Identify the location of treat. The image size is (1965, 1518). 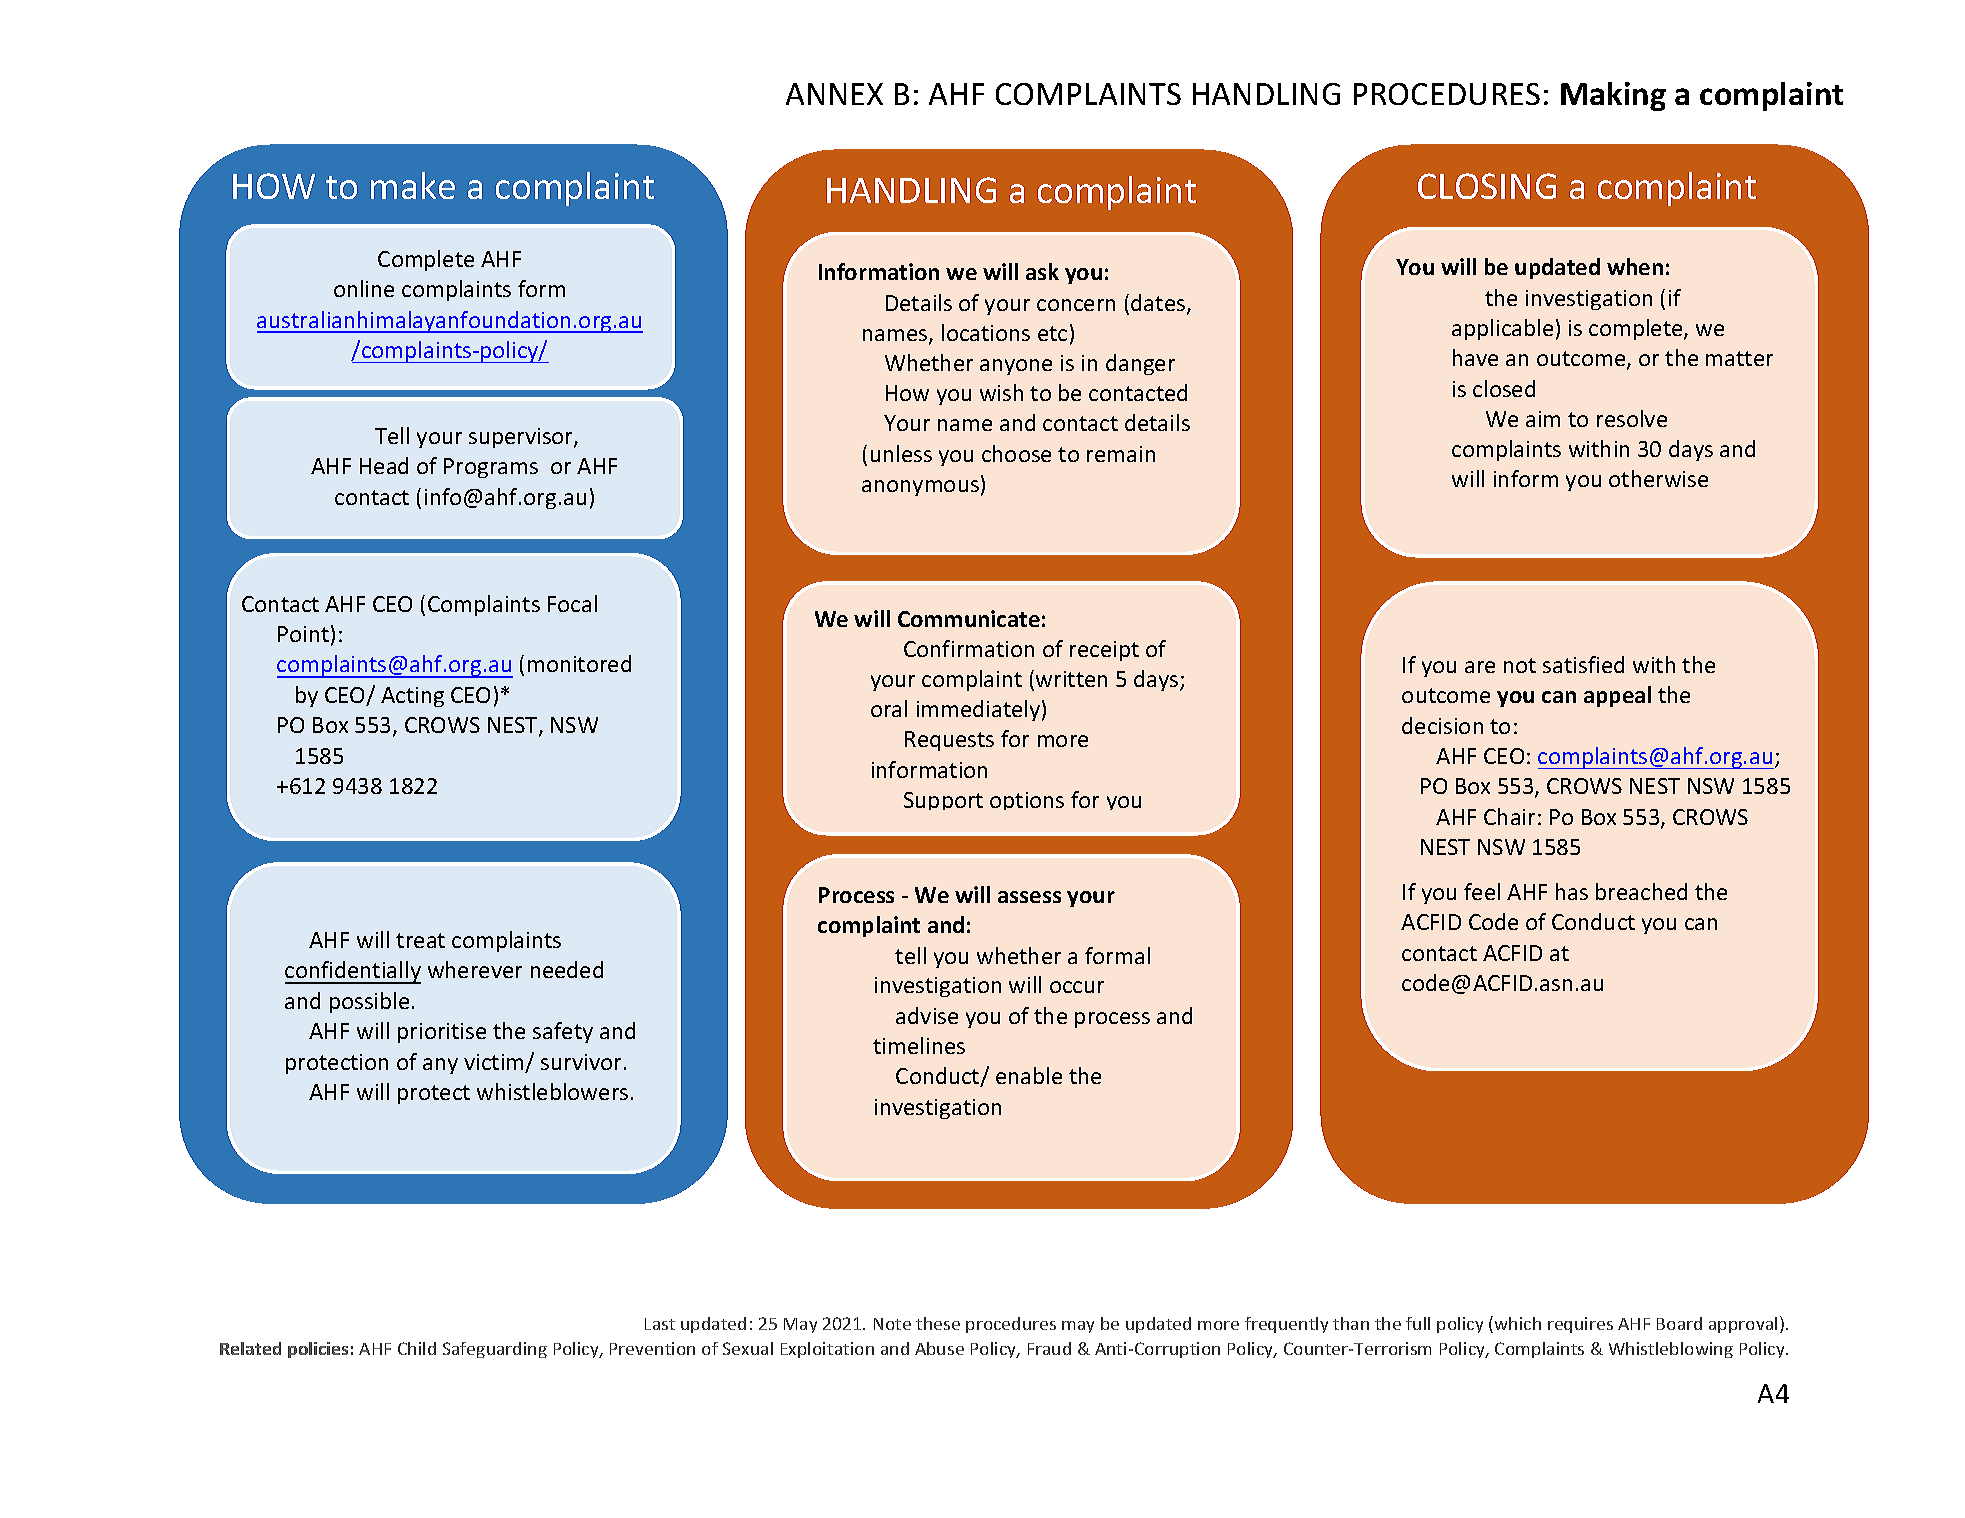
(420, 940).
